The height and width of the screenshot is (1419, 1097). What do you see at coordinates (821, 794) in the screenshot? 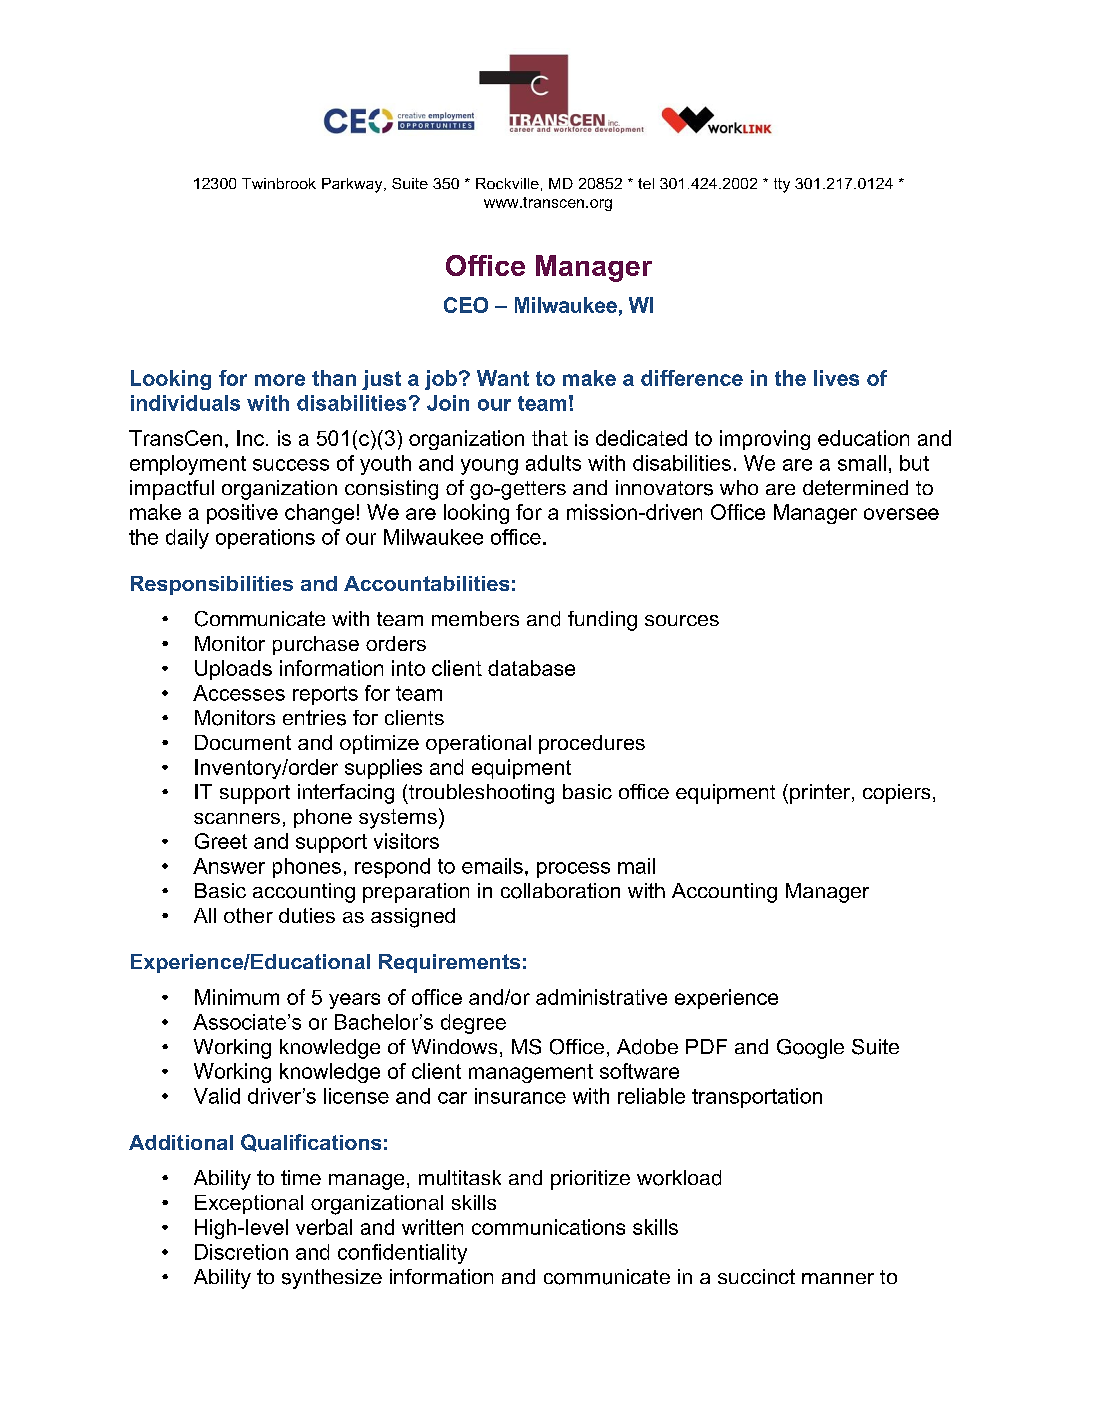
I see `printer` at bounding box center [821, 794].
